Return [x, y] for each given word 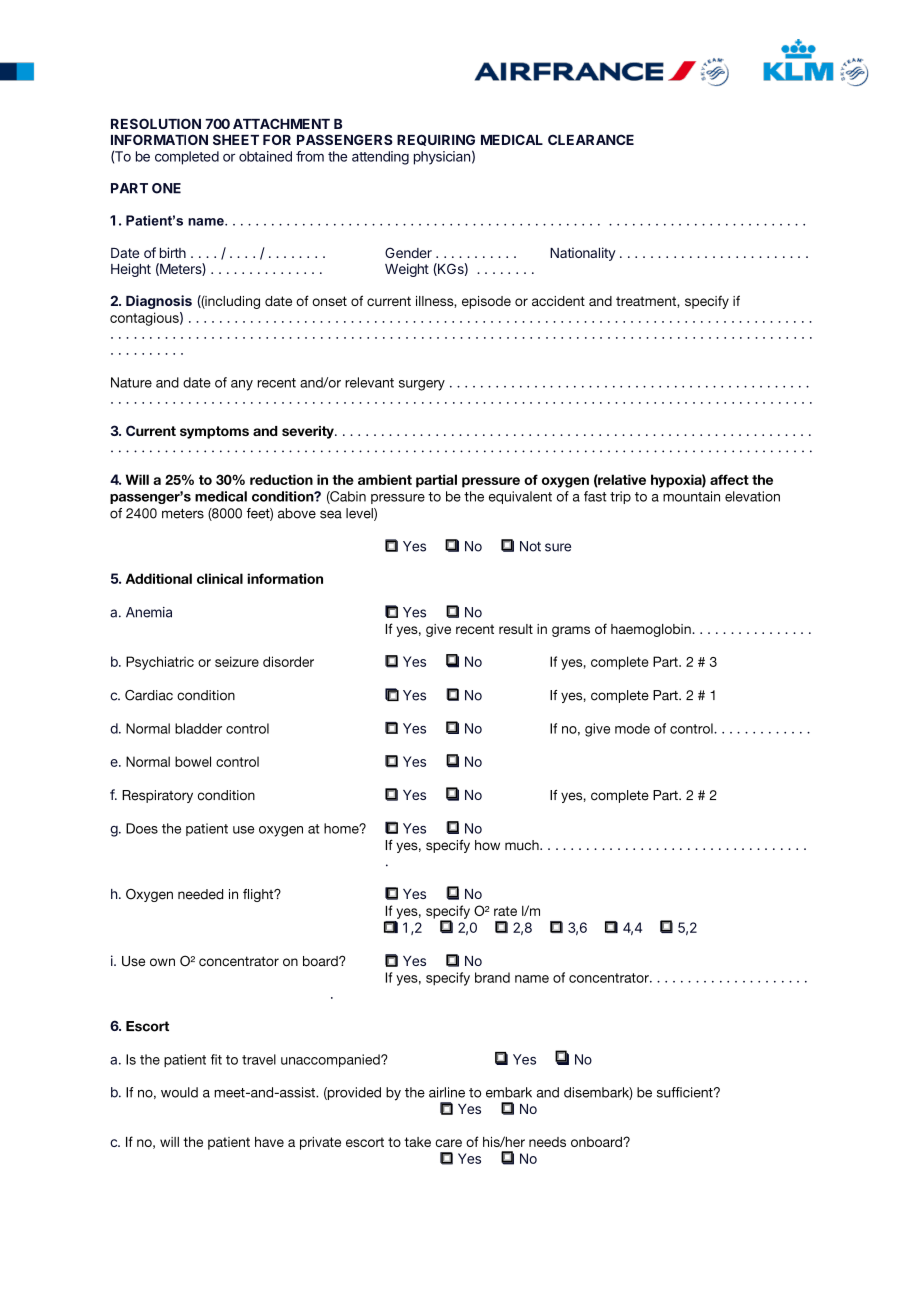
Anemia [149, 612]
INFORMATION [159, 139]
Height [131, 270]
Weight [407, 270]
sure [558, 547]
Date [125, 253]
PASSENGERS [345, 139]
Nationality [583, 254]
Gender [408, 252]
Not [530, 546]
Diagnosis [159, 302]
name [207, 222]
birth [173, 252]
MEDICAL [512, 139]
